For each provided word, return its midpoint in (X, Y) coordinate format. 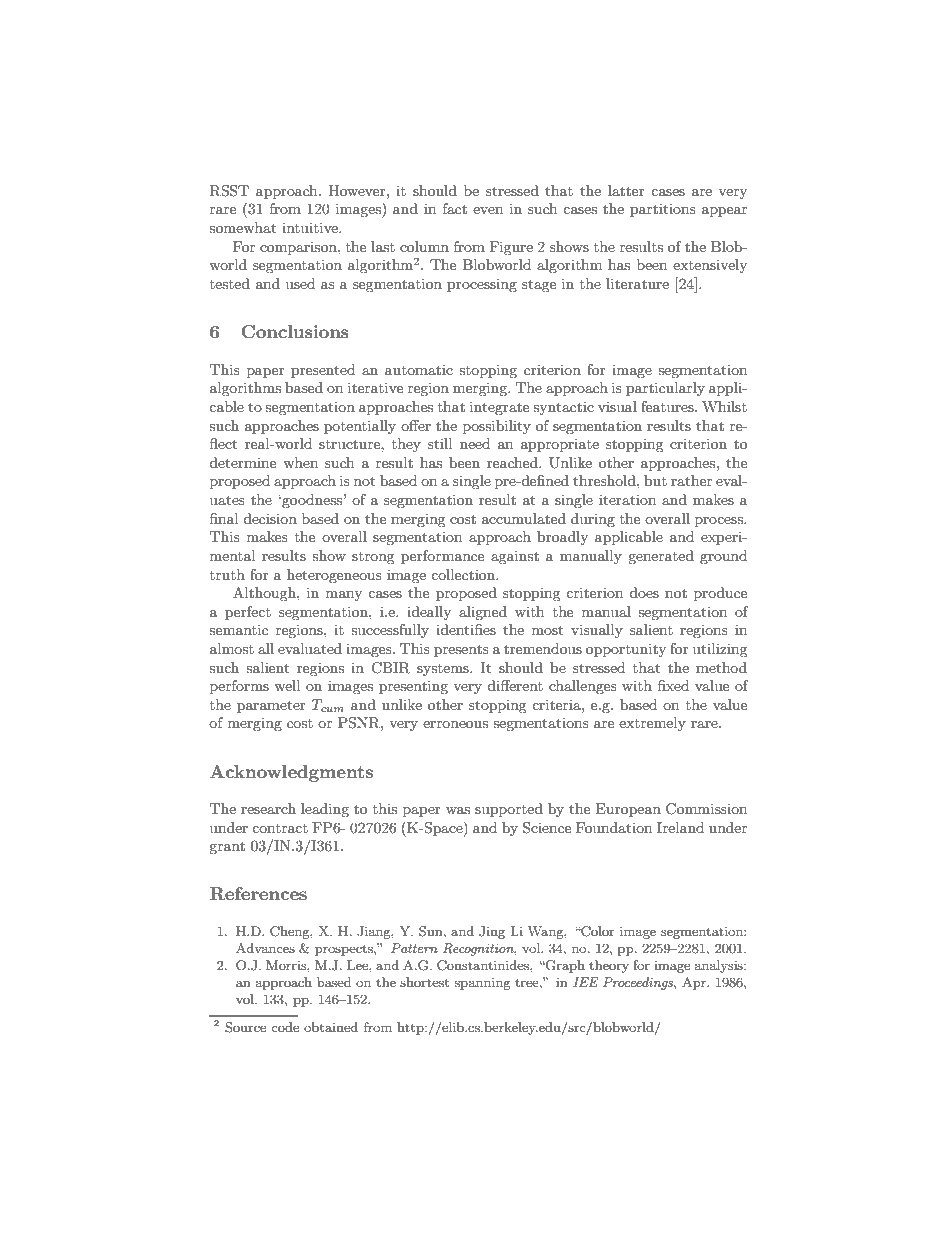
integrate (499, 408)
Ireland (680, 827)
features (668, 406)
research (268, 808)
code (285, 1027)
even (488, 210)
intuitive (311, 227)
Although (265, 594)
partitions (663, 210)
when (300, 462)
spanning (483, 984)
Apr (695, 983)
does (644, 592)
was (458, 810)
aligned (483, 613)
